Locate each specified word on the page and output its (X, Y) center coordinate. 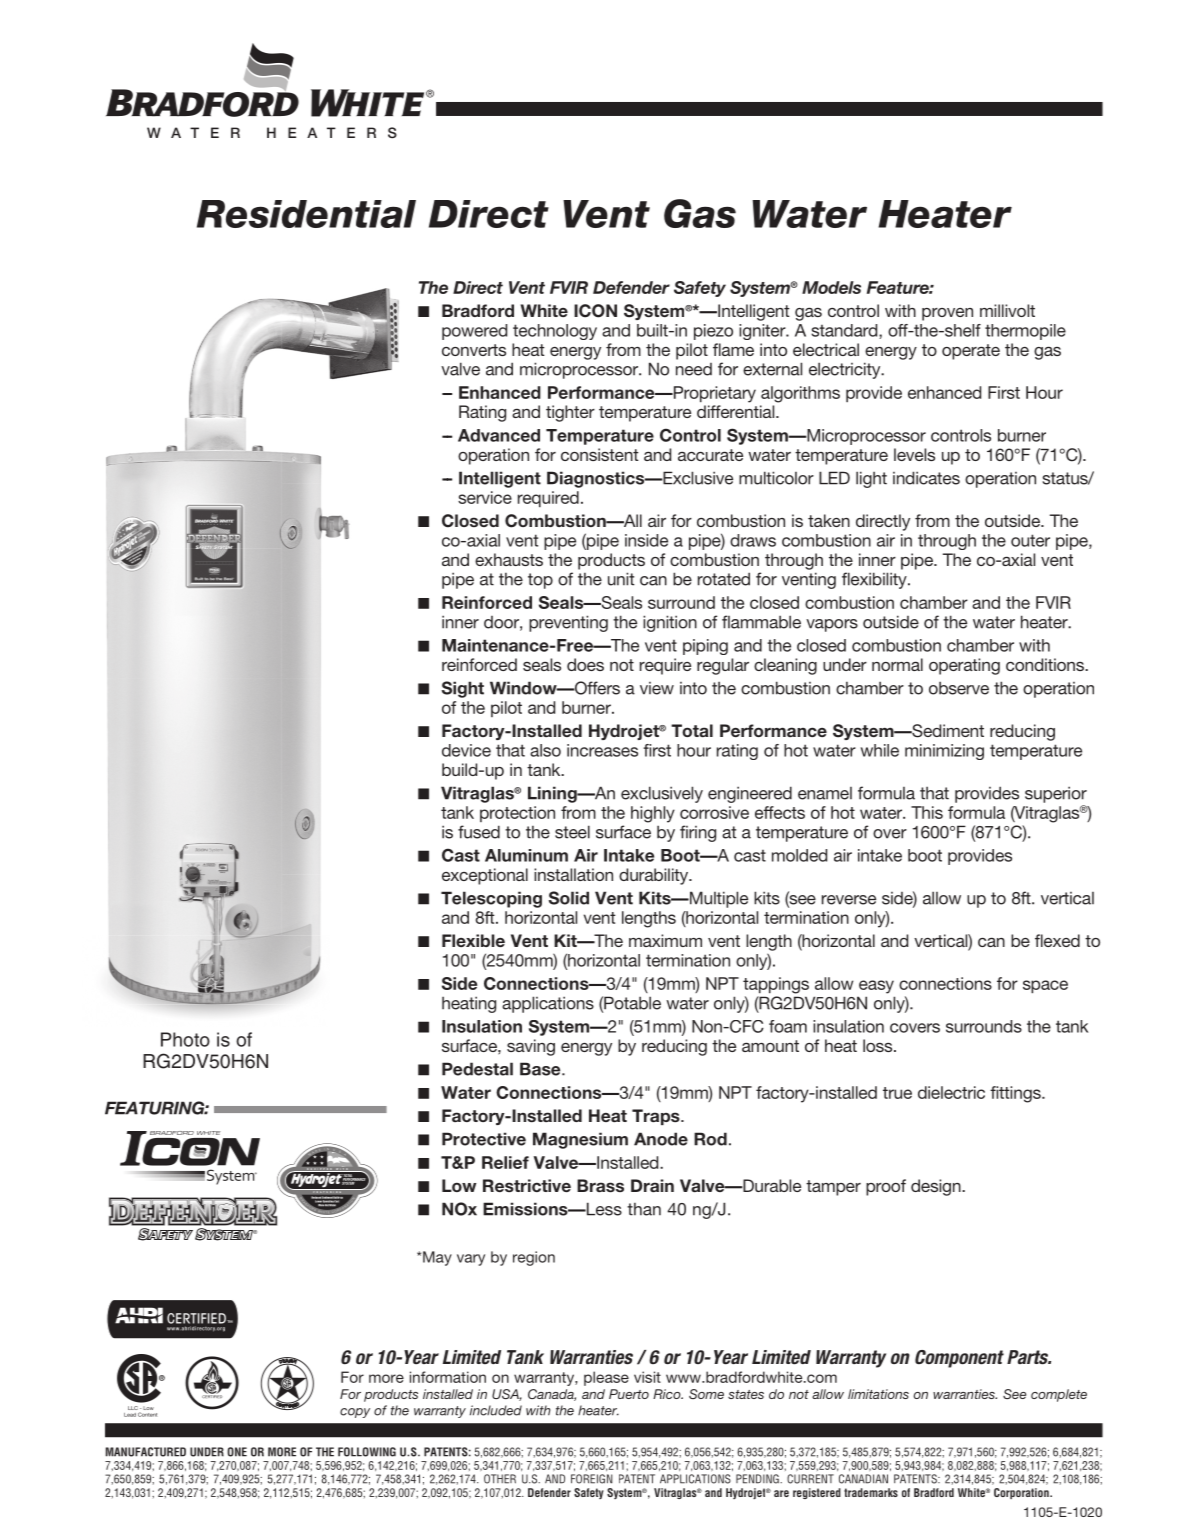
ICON (595, 311)
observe (959, 688)
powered (474, 332)
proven (947, 314)
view (657, 688)
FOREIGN (592, 1479)
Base (541, 1069)
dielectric (951, 1092)
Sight (463, 689)
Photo (185, 1039)
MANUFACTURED (146, 1452)
